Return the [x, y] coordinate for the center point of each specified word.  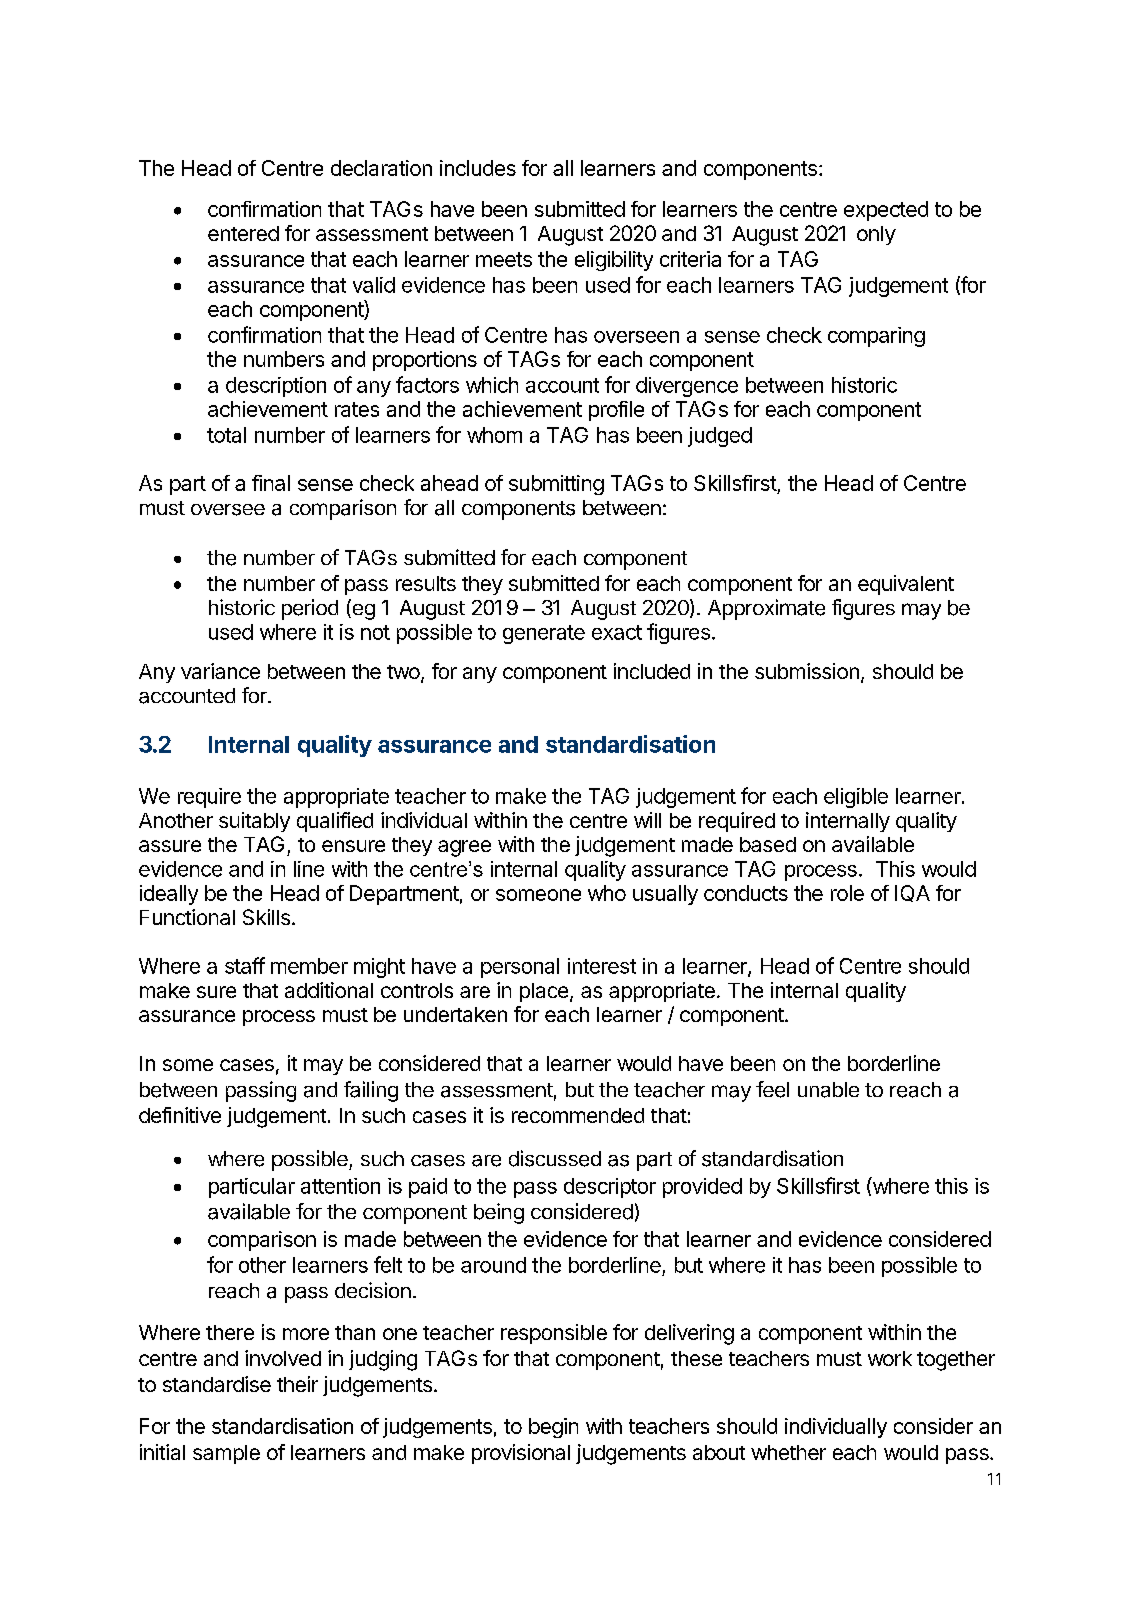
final [271, 483]
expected [886, 211]
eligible [856, 798]
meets [504, 259]
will [647, 820]
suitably [254, 822]
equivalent [906, 585]
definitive [180, 1115]
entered [243, 233]
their [297, 1384]
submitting [556, 485]
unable [828, 1090]
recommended [578, 1115]
